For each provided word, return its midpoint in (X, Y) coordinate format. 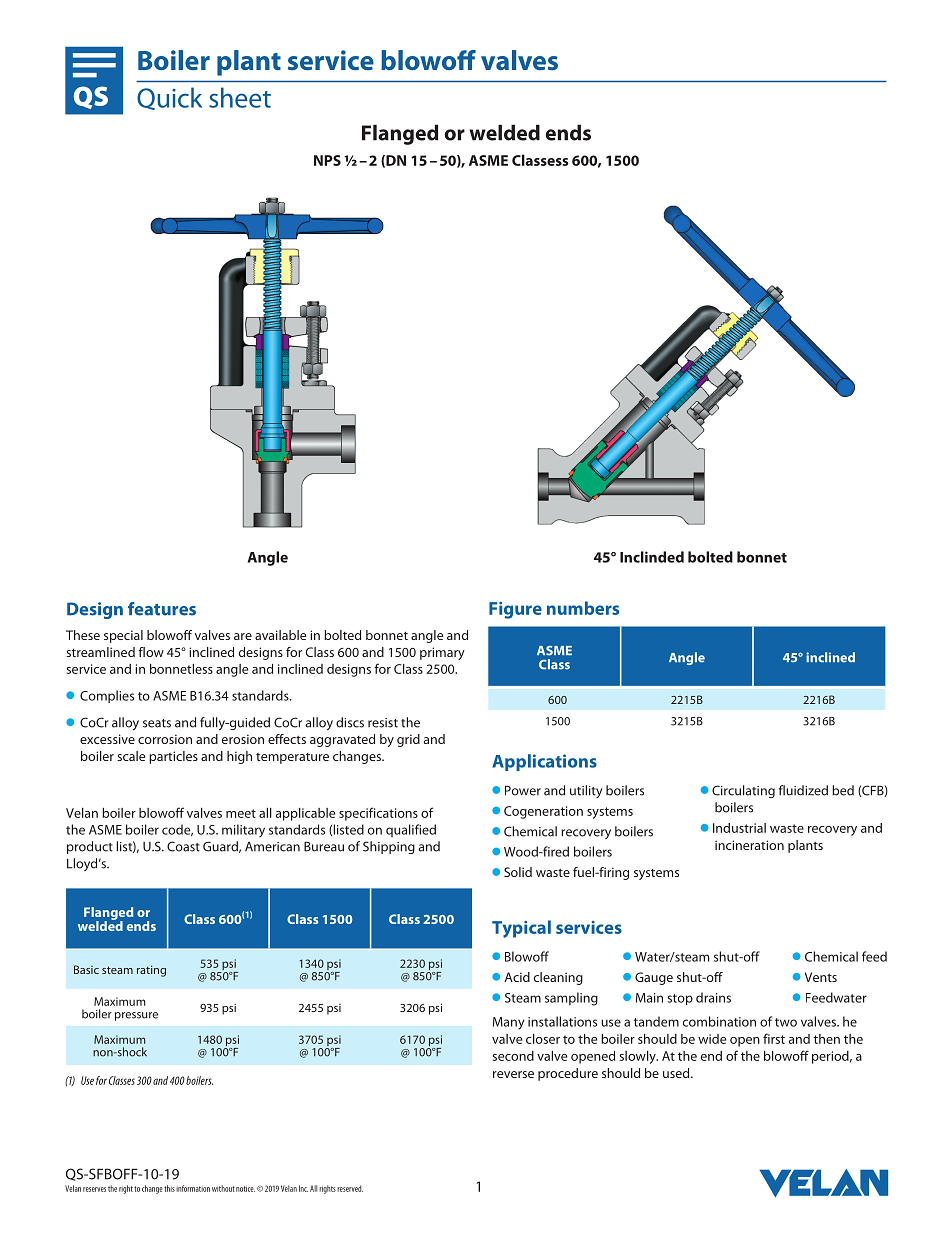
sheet (240, 97)
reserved (350, 1188)
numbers (583, 608)
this (169, 1188)
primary (442, 653)
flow (151, 652)
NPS (327, 160)
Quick (169, 98)
